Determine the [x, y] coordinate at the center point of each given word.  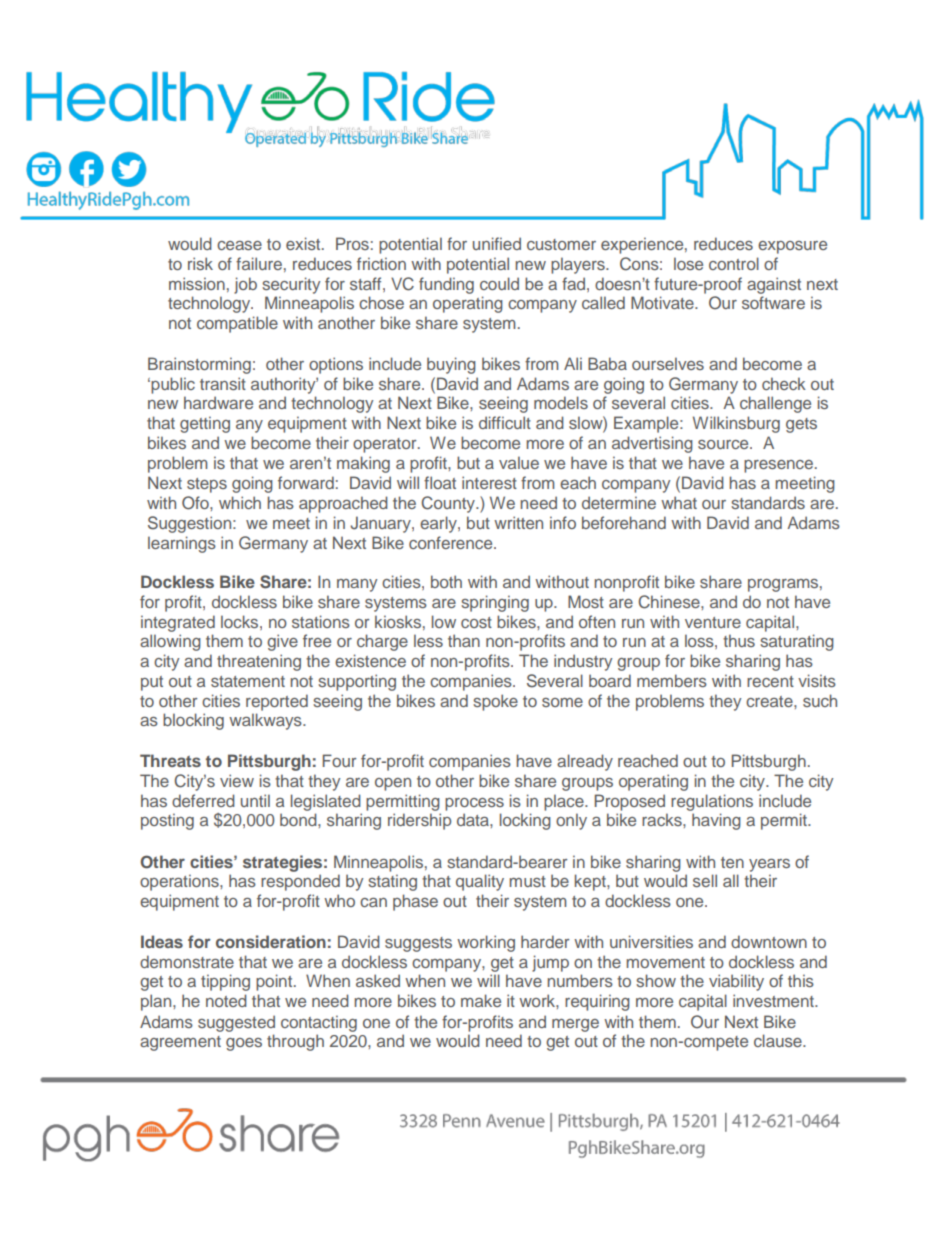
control [734, 263]
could [499, 283]
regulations [712, 802]
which [240, 502]
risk [200, 263]
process [474, 804]
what [679, 502]
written [518, 522]
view [237, 780]
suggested [236, 1023]
